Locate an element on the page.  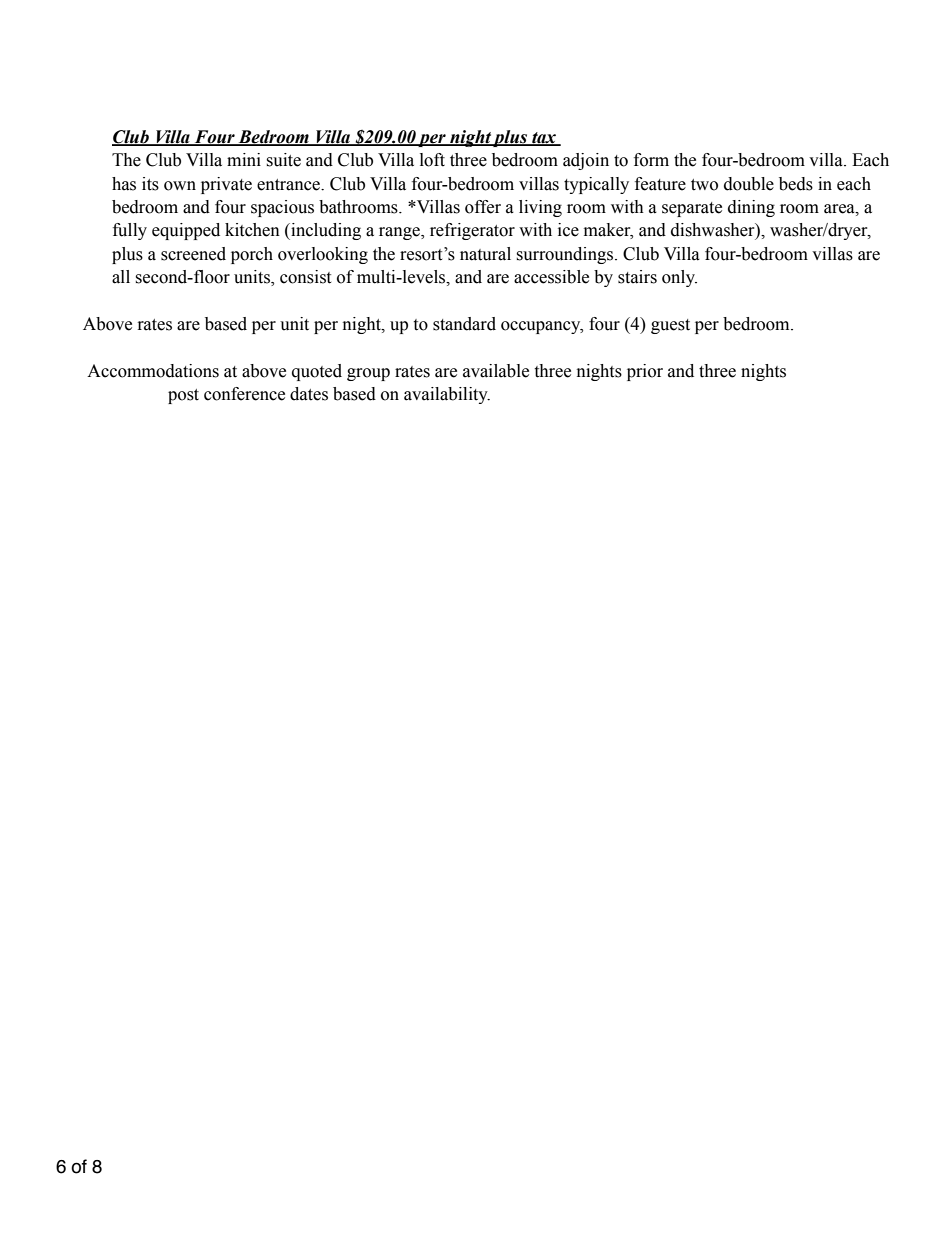
form is located at coordinates (651, 160).
